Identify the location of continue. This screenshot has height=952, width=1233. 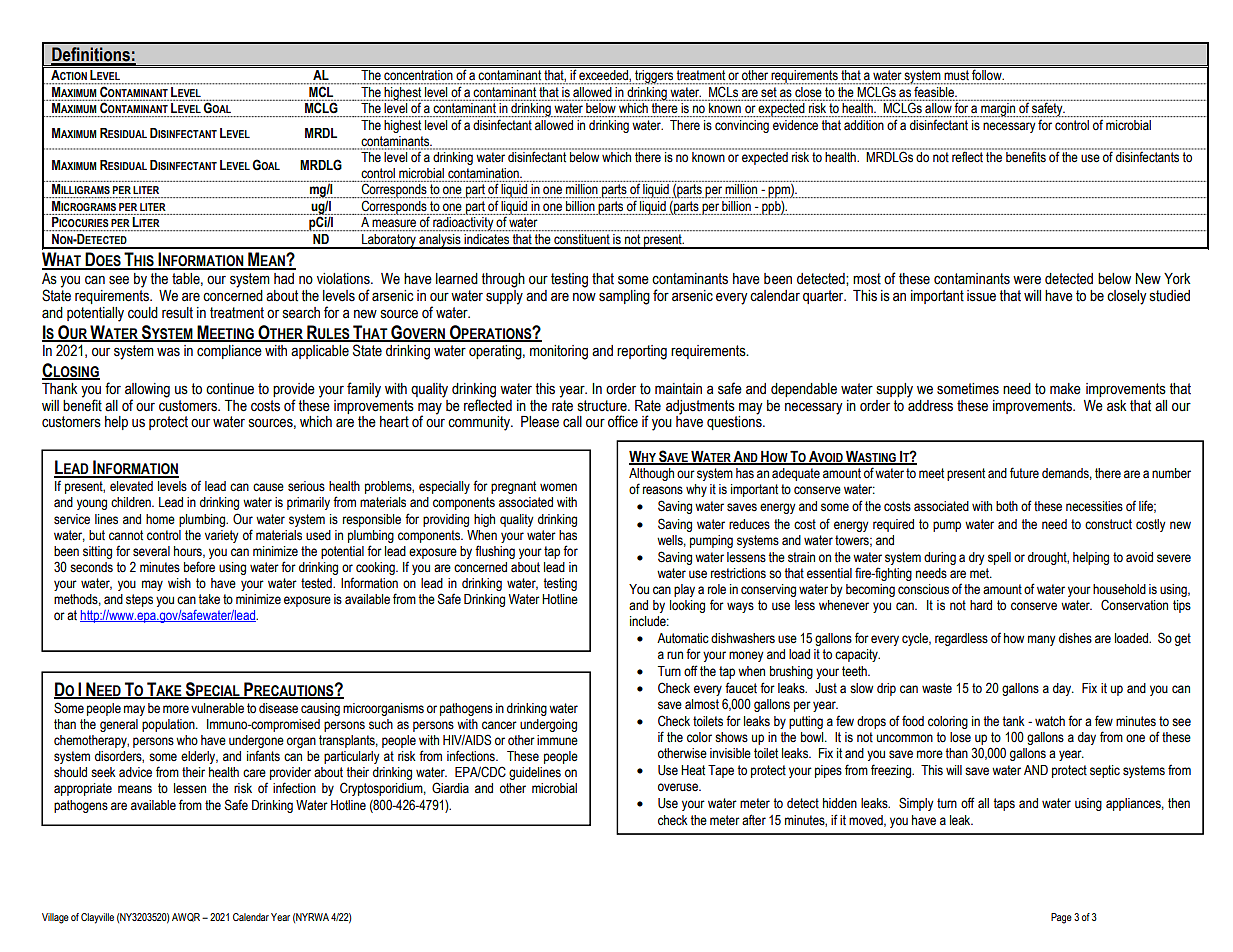
(230, 389).
